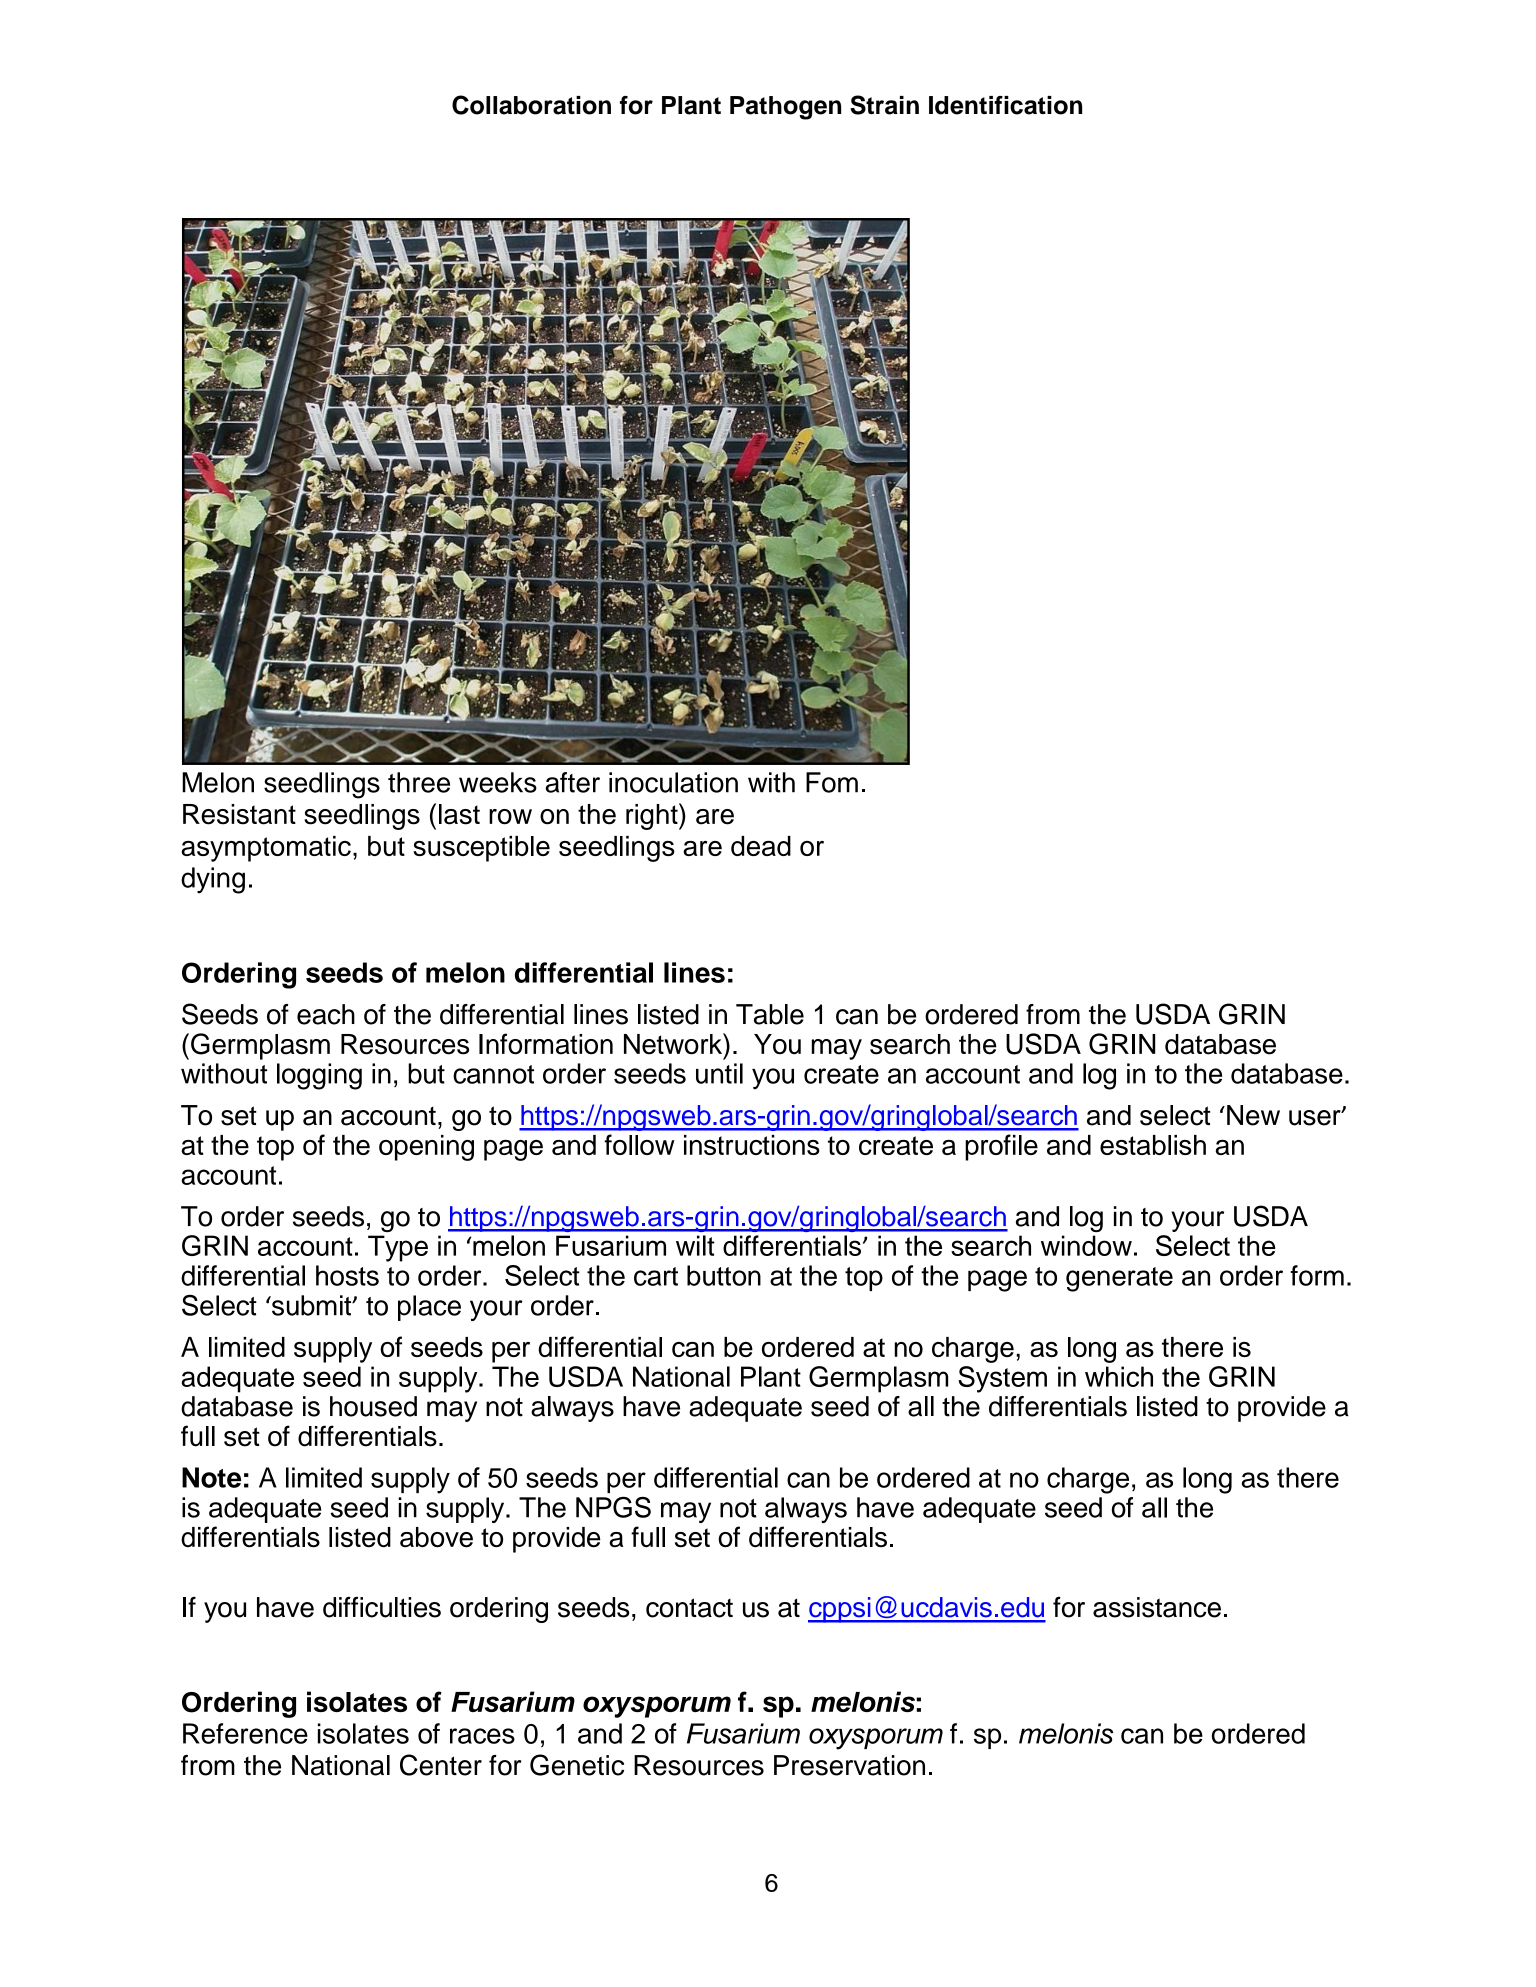  What do you see at coordinates (398, 1248) in the screenshot?
I see `Type` at bounding box center [398, 1248].
